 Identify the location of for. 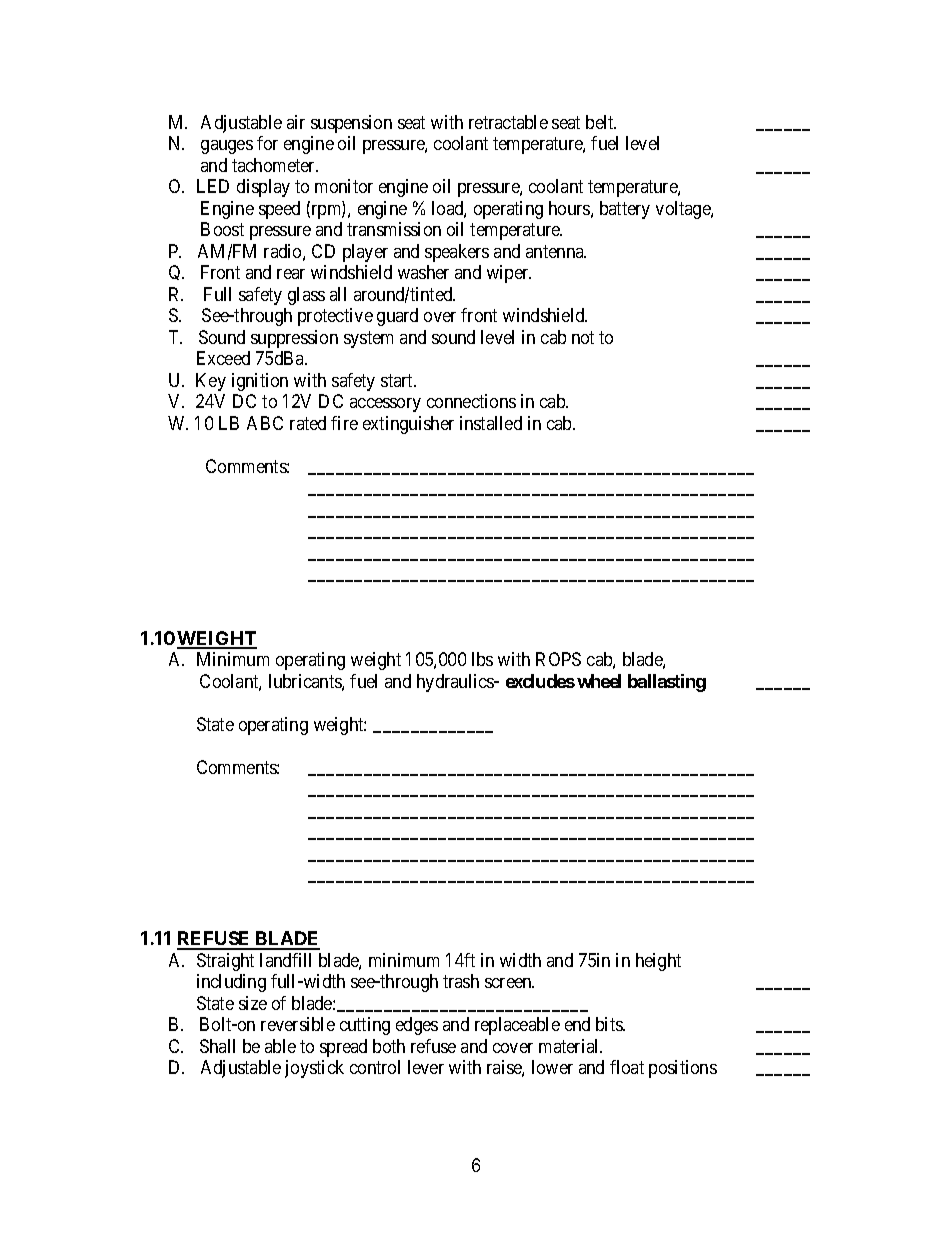
(267, 143).
